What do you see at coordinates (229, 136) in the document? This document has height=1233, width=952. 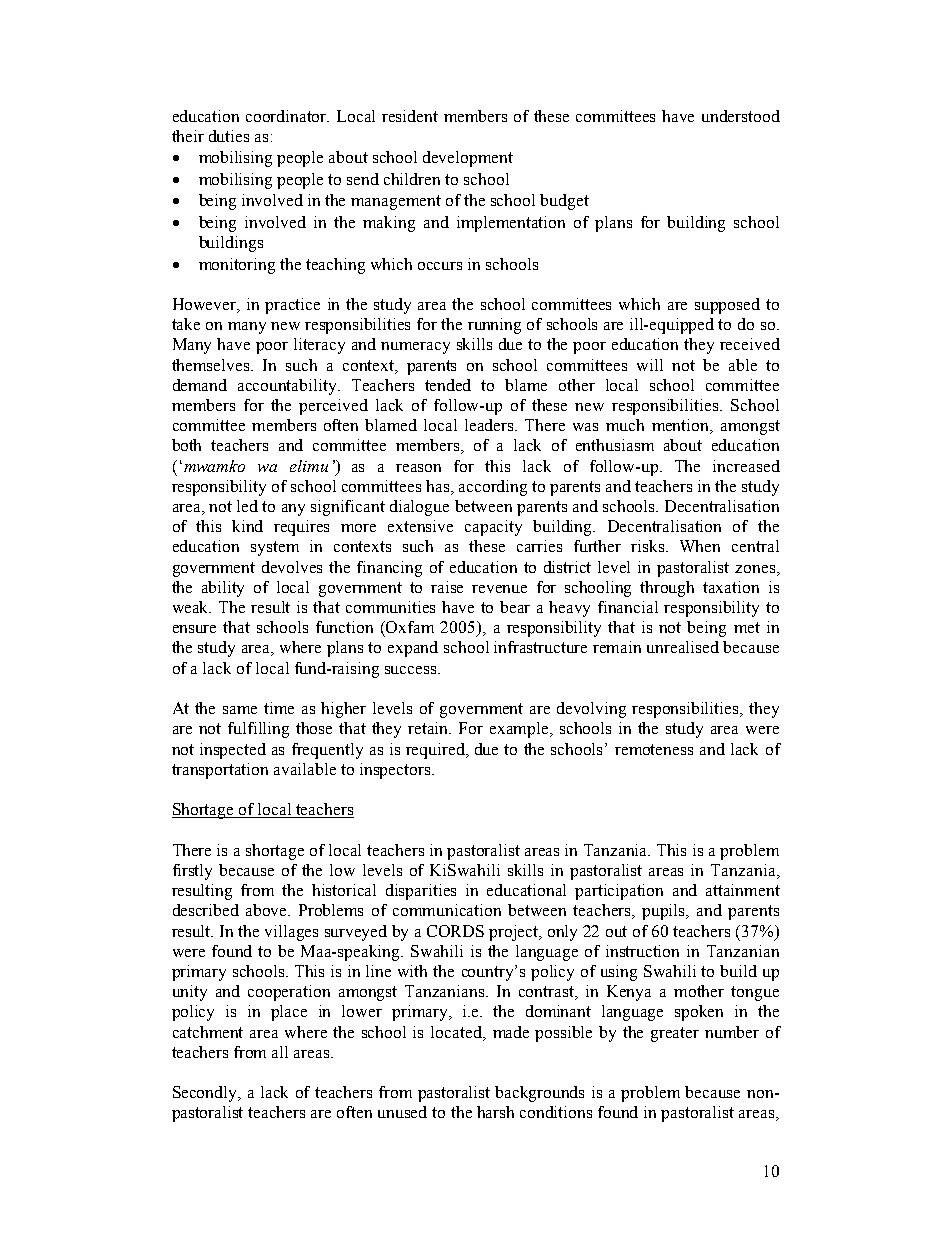 I see `duties` at bounding box center [229, 136].
